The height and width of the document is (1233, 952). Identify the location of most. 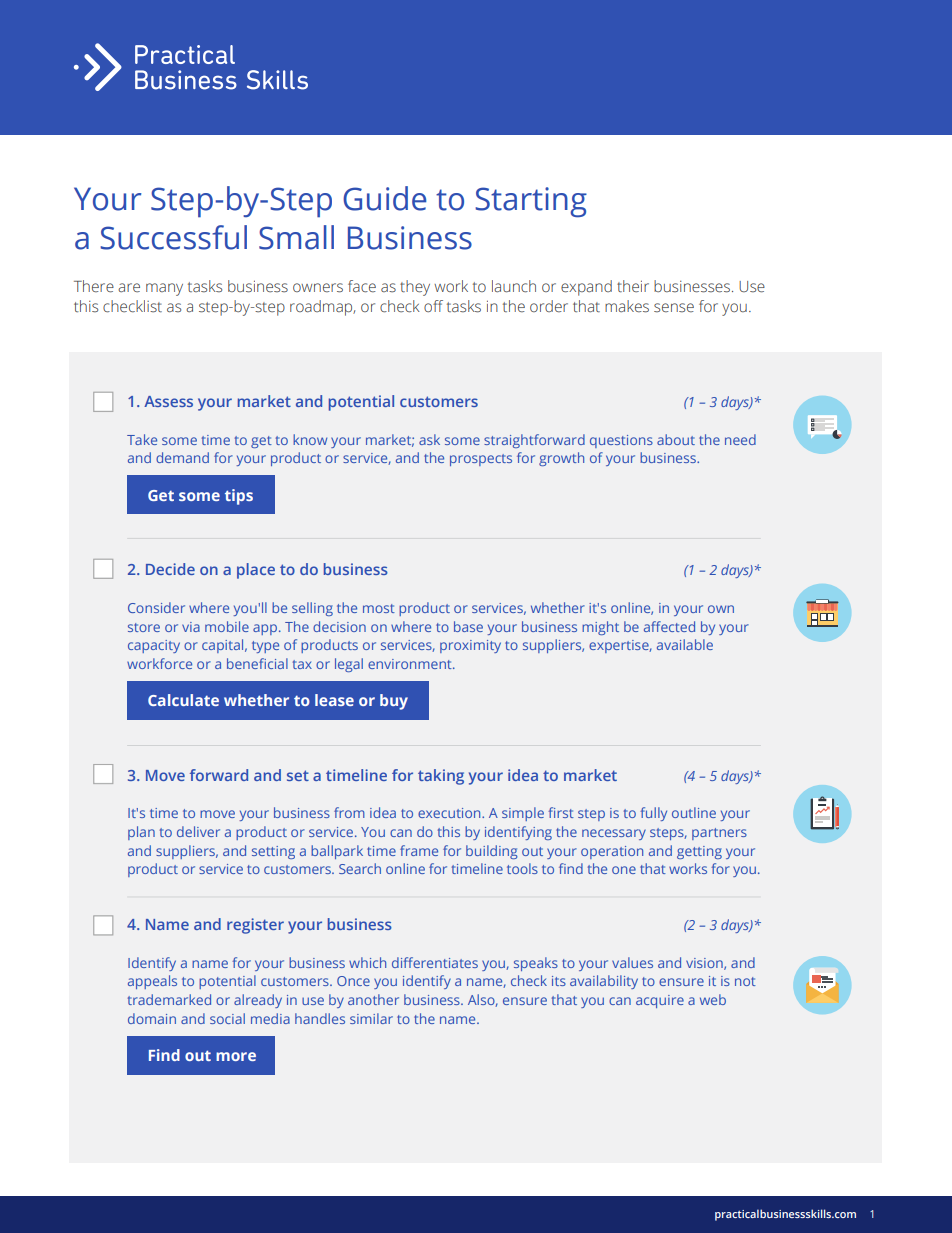
(379, 608).
